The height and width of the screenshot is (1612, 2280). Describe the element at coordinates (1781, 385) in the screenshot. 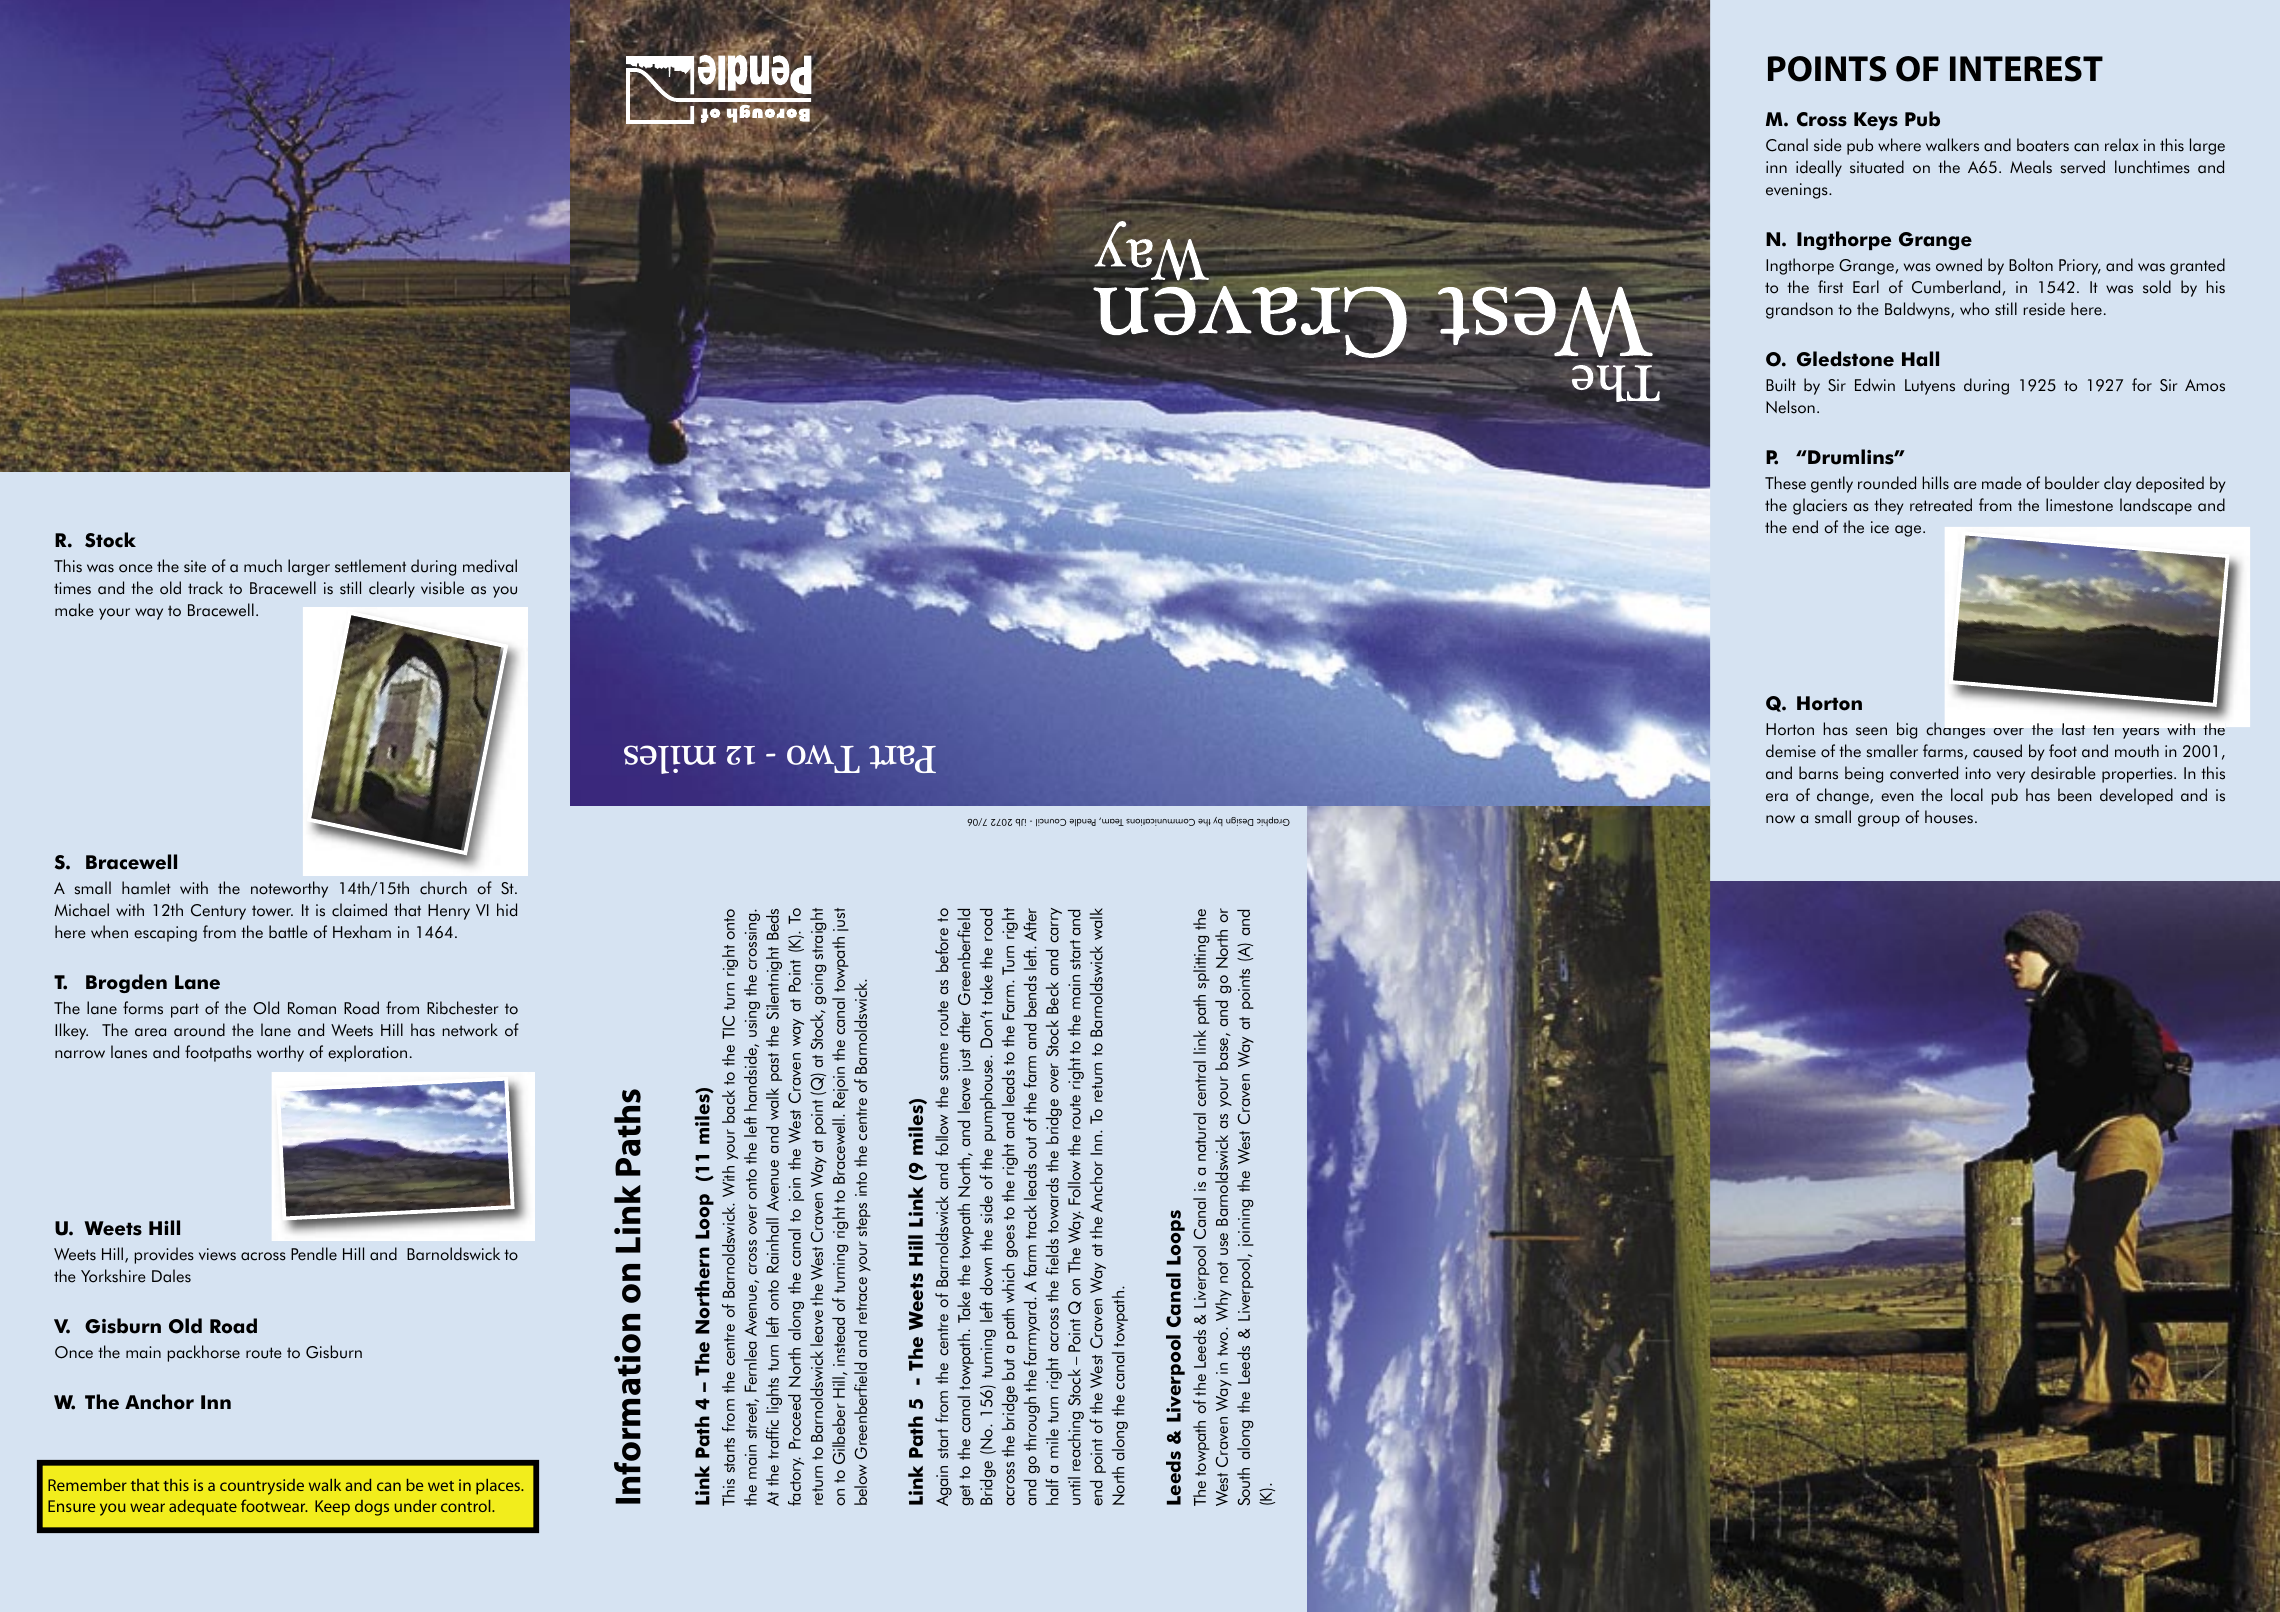

I see `Built` at that location.
